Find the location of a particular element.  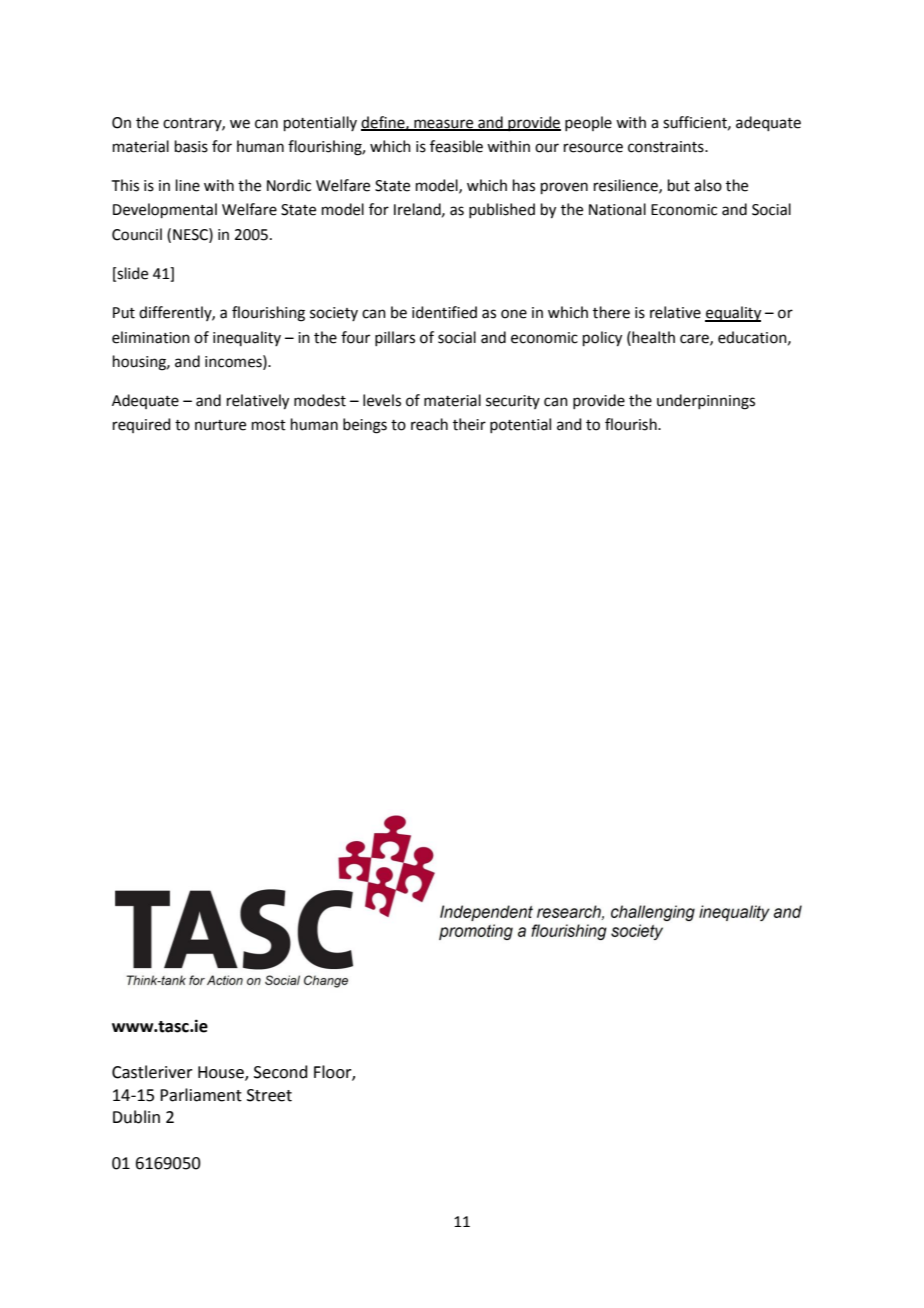

feasible is located at coordinates (456, 146).
